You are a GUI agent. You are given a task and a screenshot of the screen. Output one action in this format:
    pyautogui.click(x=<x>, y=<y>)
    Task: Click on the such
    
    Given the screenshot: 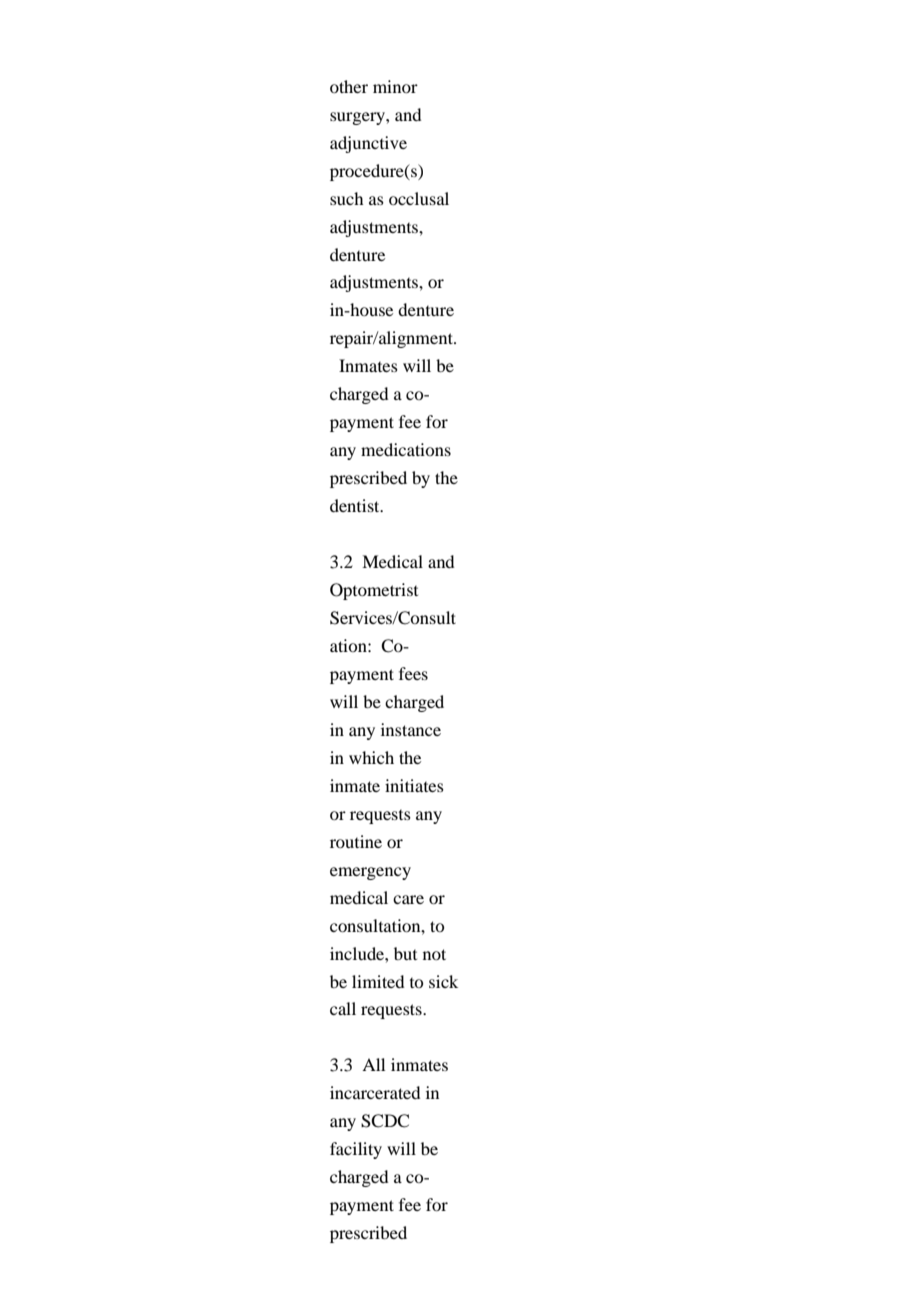 What is the action you would take?
    pyautogui.click(x=346, y=198)
